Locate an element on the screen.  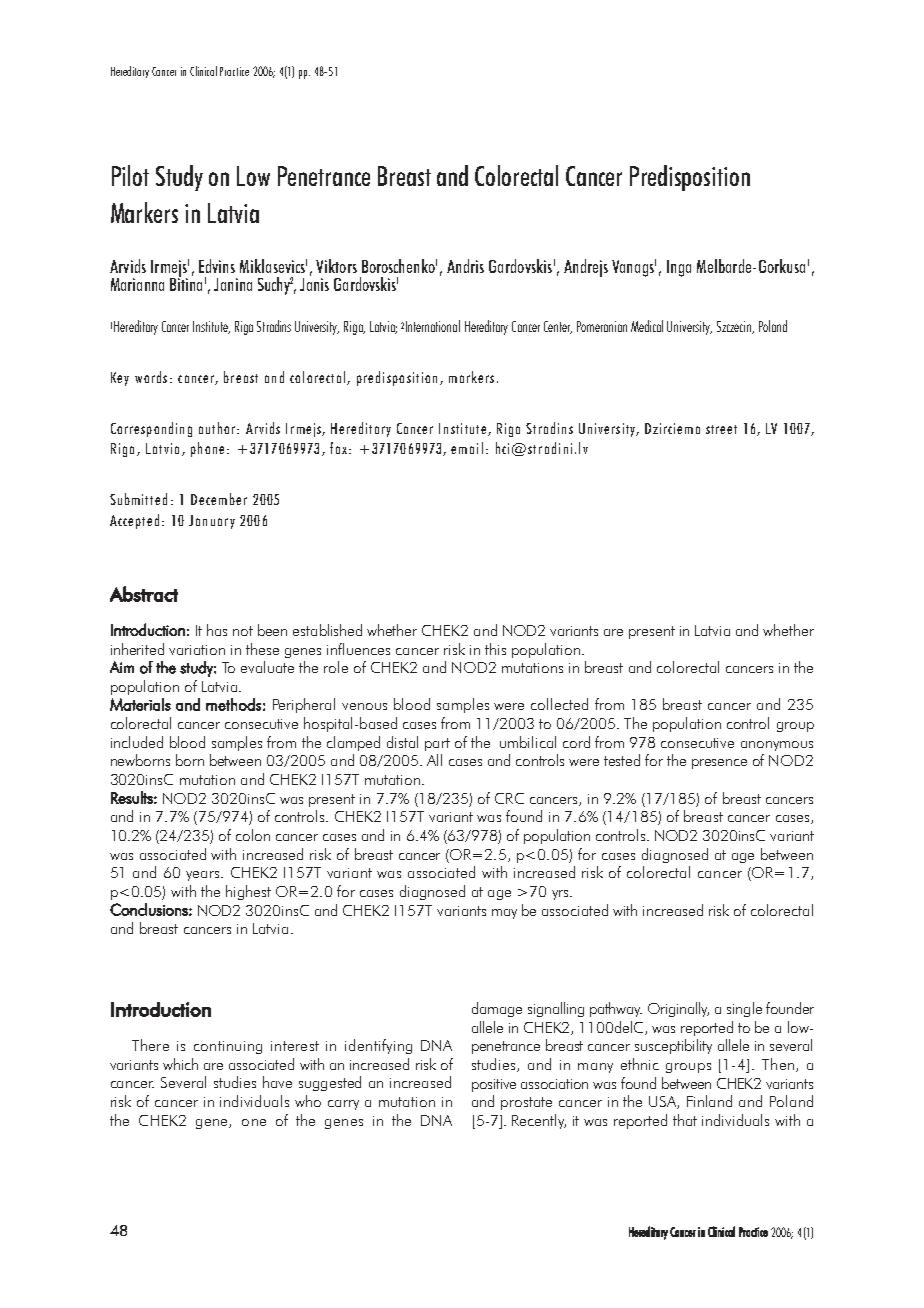
years is located at coordinates (204, 876).
